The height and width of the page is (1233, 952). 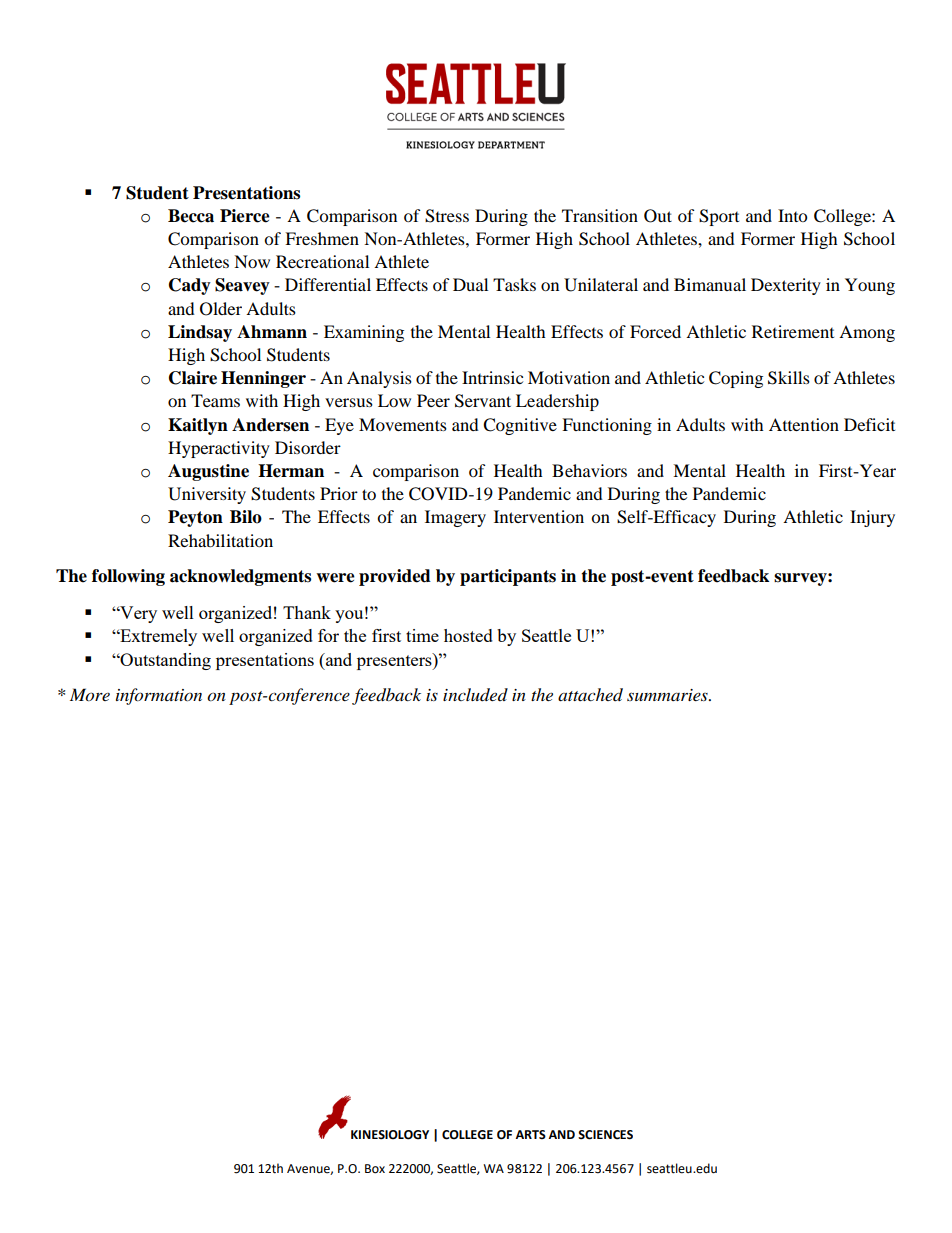 I want to click on Into, so click(x=792, y=215).
